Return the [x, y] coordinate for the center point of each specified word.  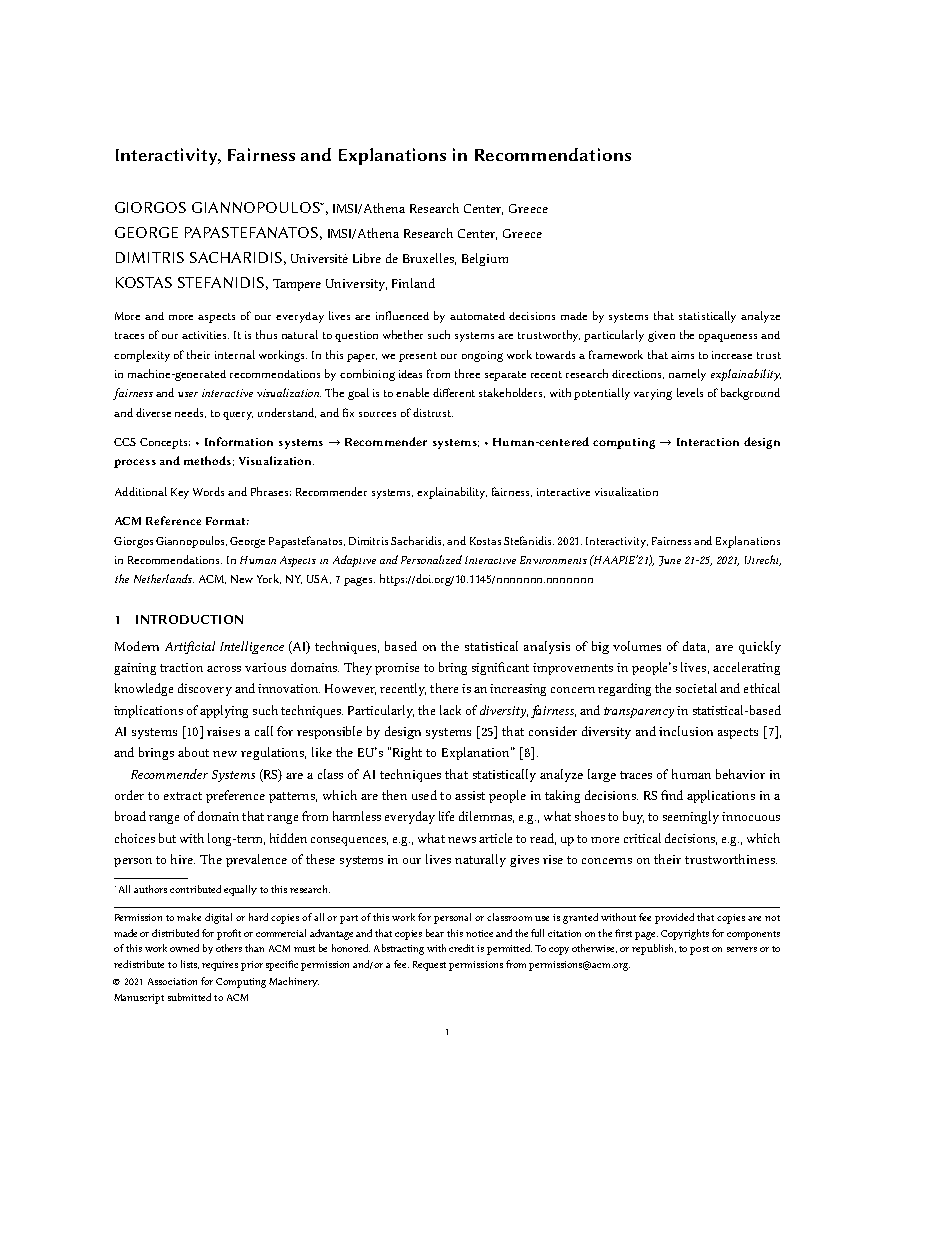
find [672, 795]
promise [397, 669]
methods [207, 460]
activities [205, 335]
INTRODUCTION [189, 619]
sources [377, 414]
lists [190, 964]
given [661, 336]
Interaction [708, 442]
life [446, 816]
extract [183, 796]
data [696, 647]
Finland [413, 283]
